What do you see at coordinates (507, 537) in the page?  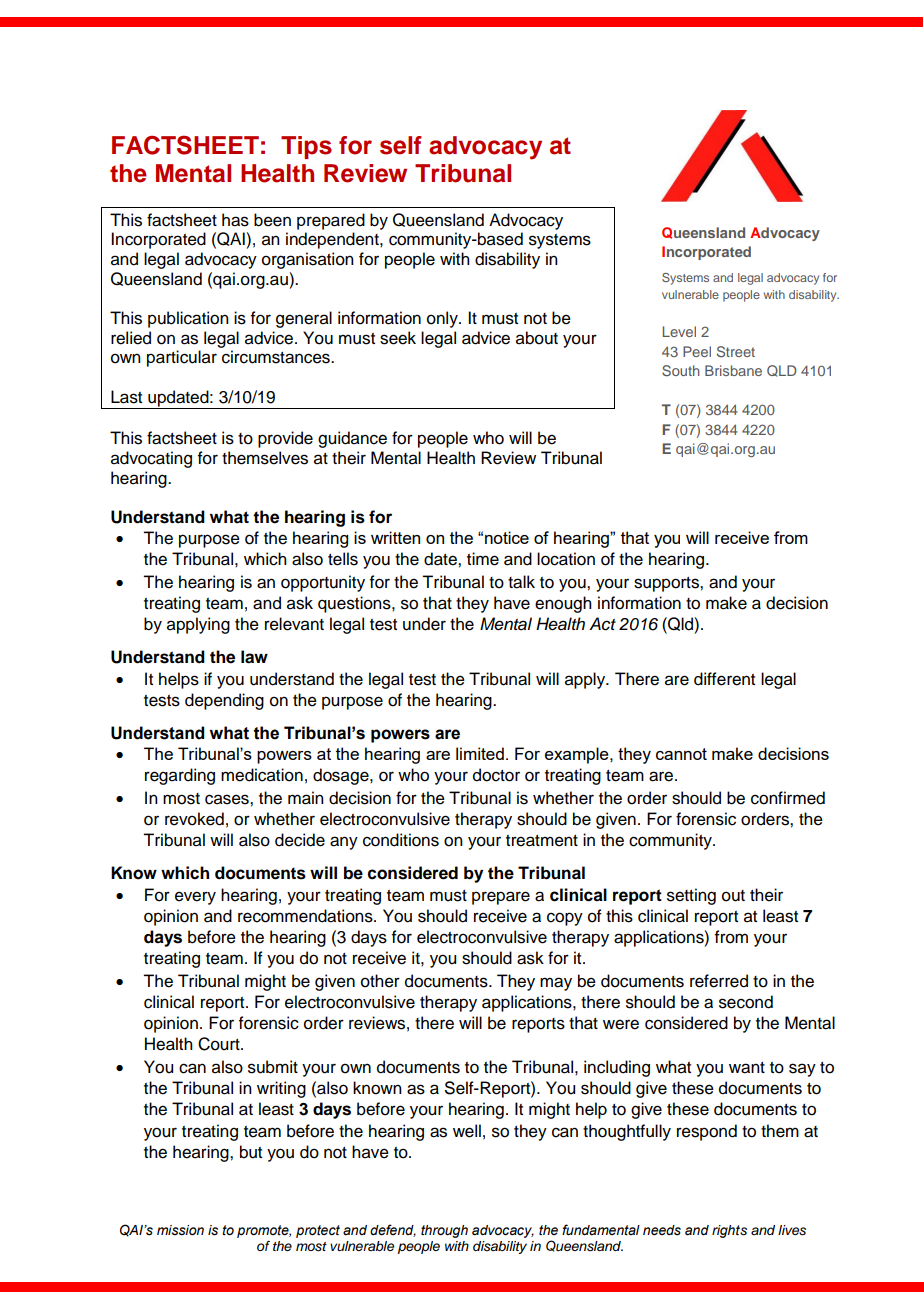 I see `notice` at bounding box center [507, 537].
